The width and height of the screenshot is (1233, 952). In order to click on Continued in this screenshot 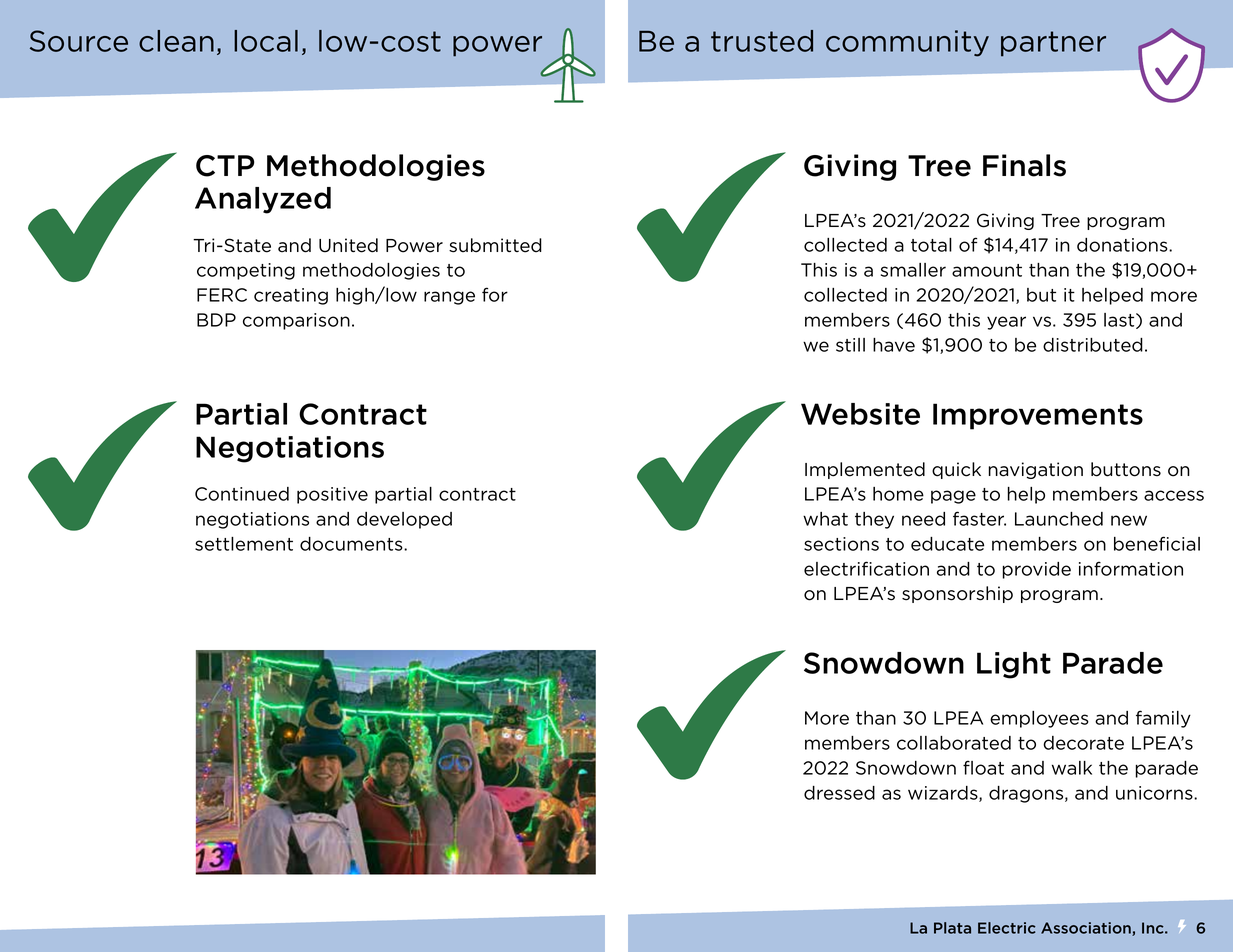, I will do `click(242, 494)`.
